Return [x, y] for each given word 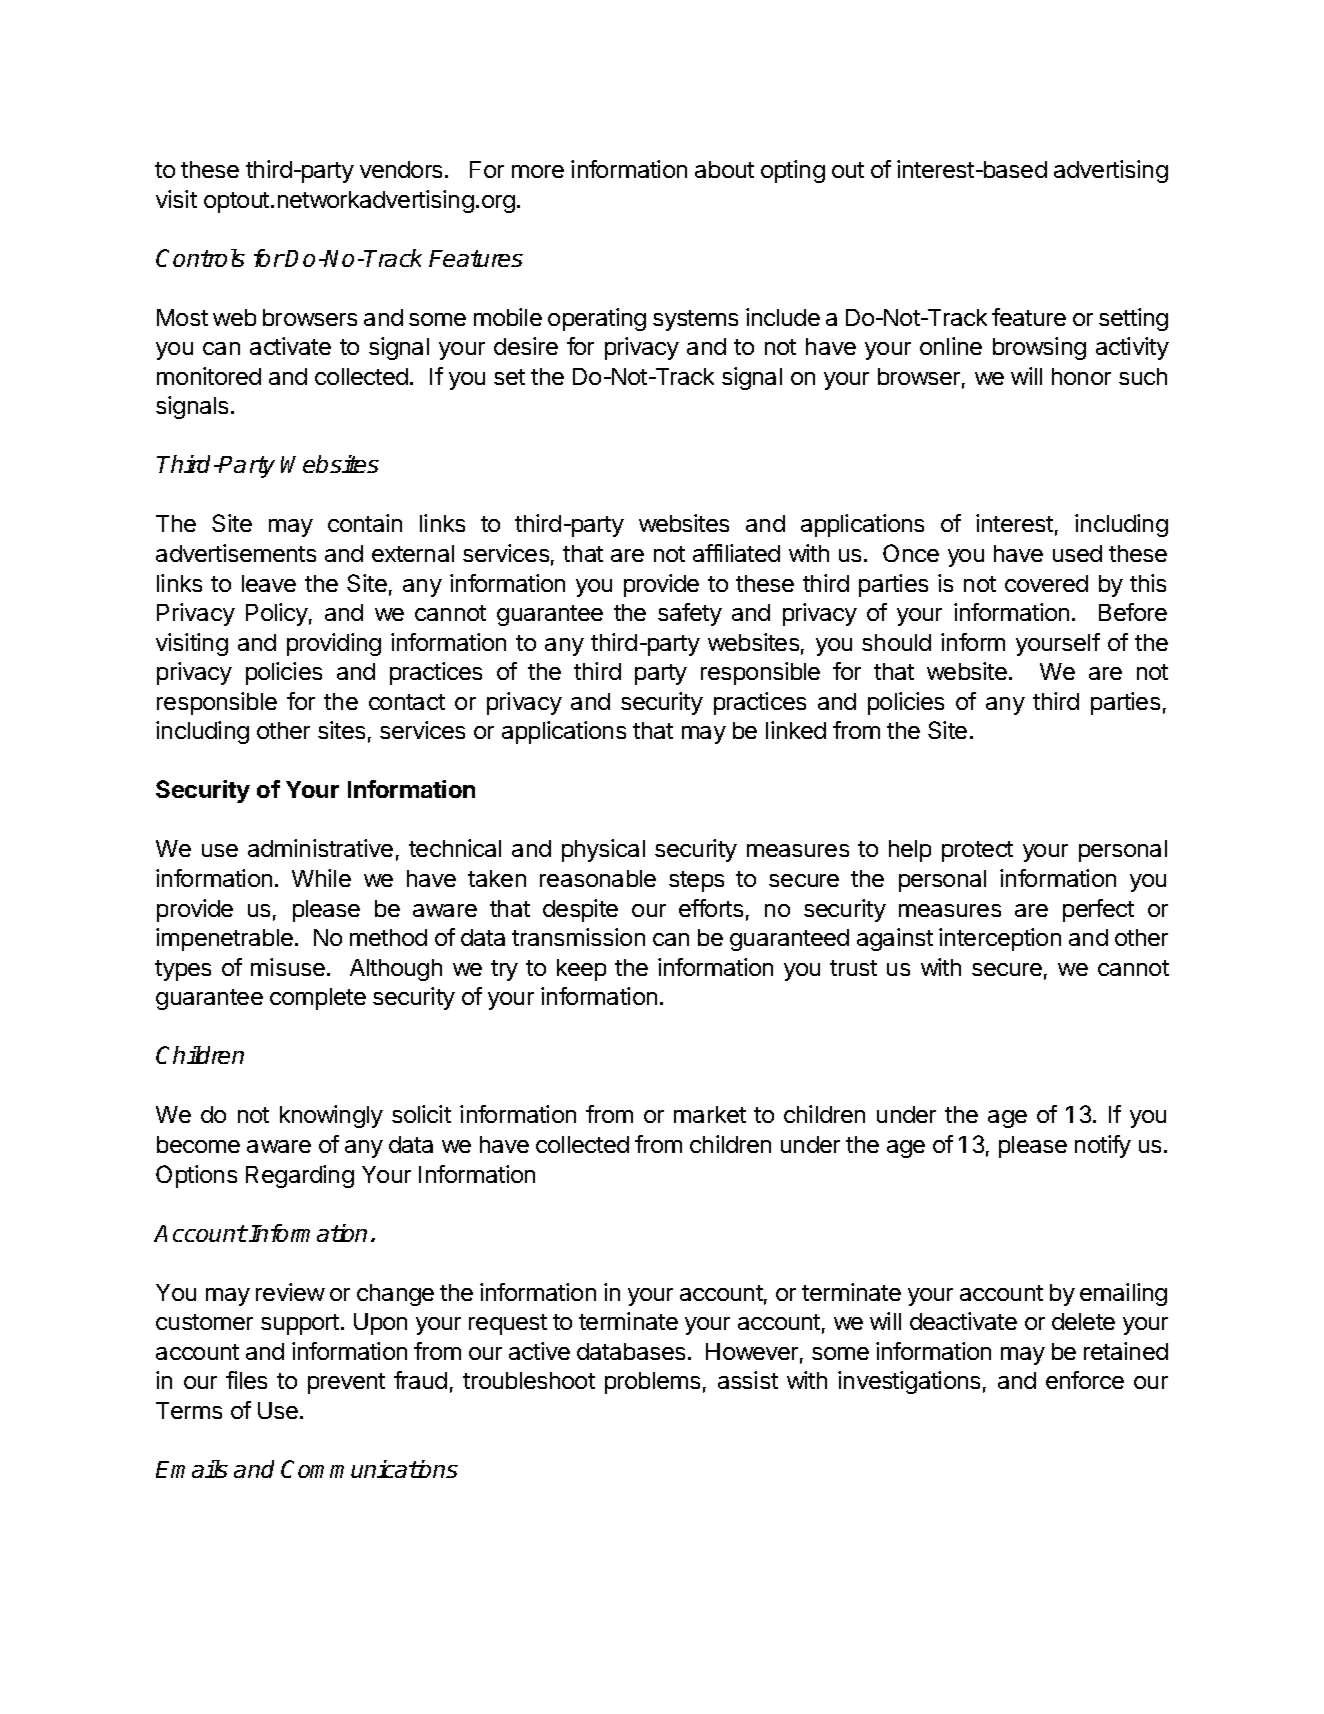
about [724, 169]
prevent [346, 1383]
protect [977, 851]
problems [652, 1383]
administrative [320, 848]
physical [603, 850]
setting [1133, 319]
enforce [1085, 1380]
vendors [403, 169]
